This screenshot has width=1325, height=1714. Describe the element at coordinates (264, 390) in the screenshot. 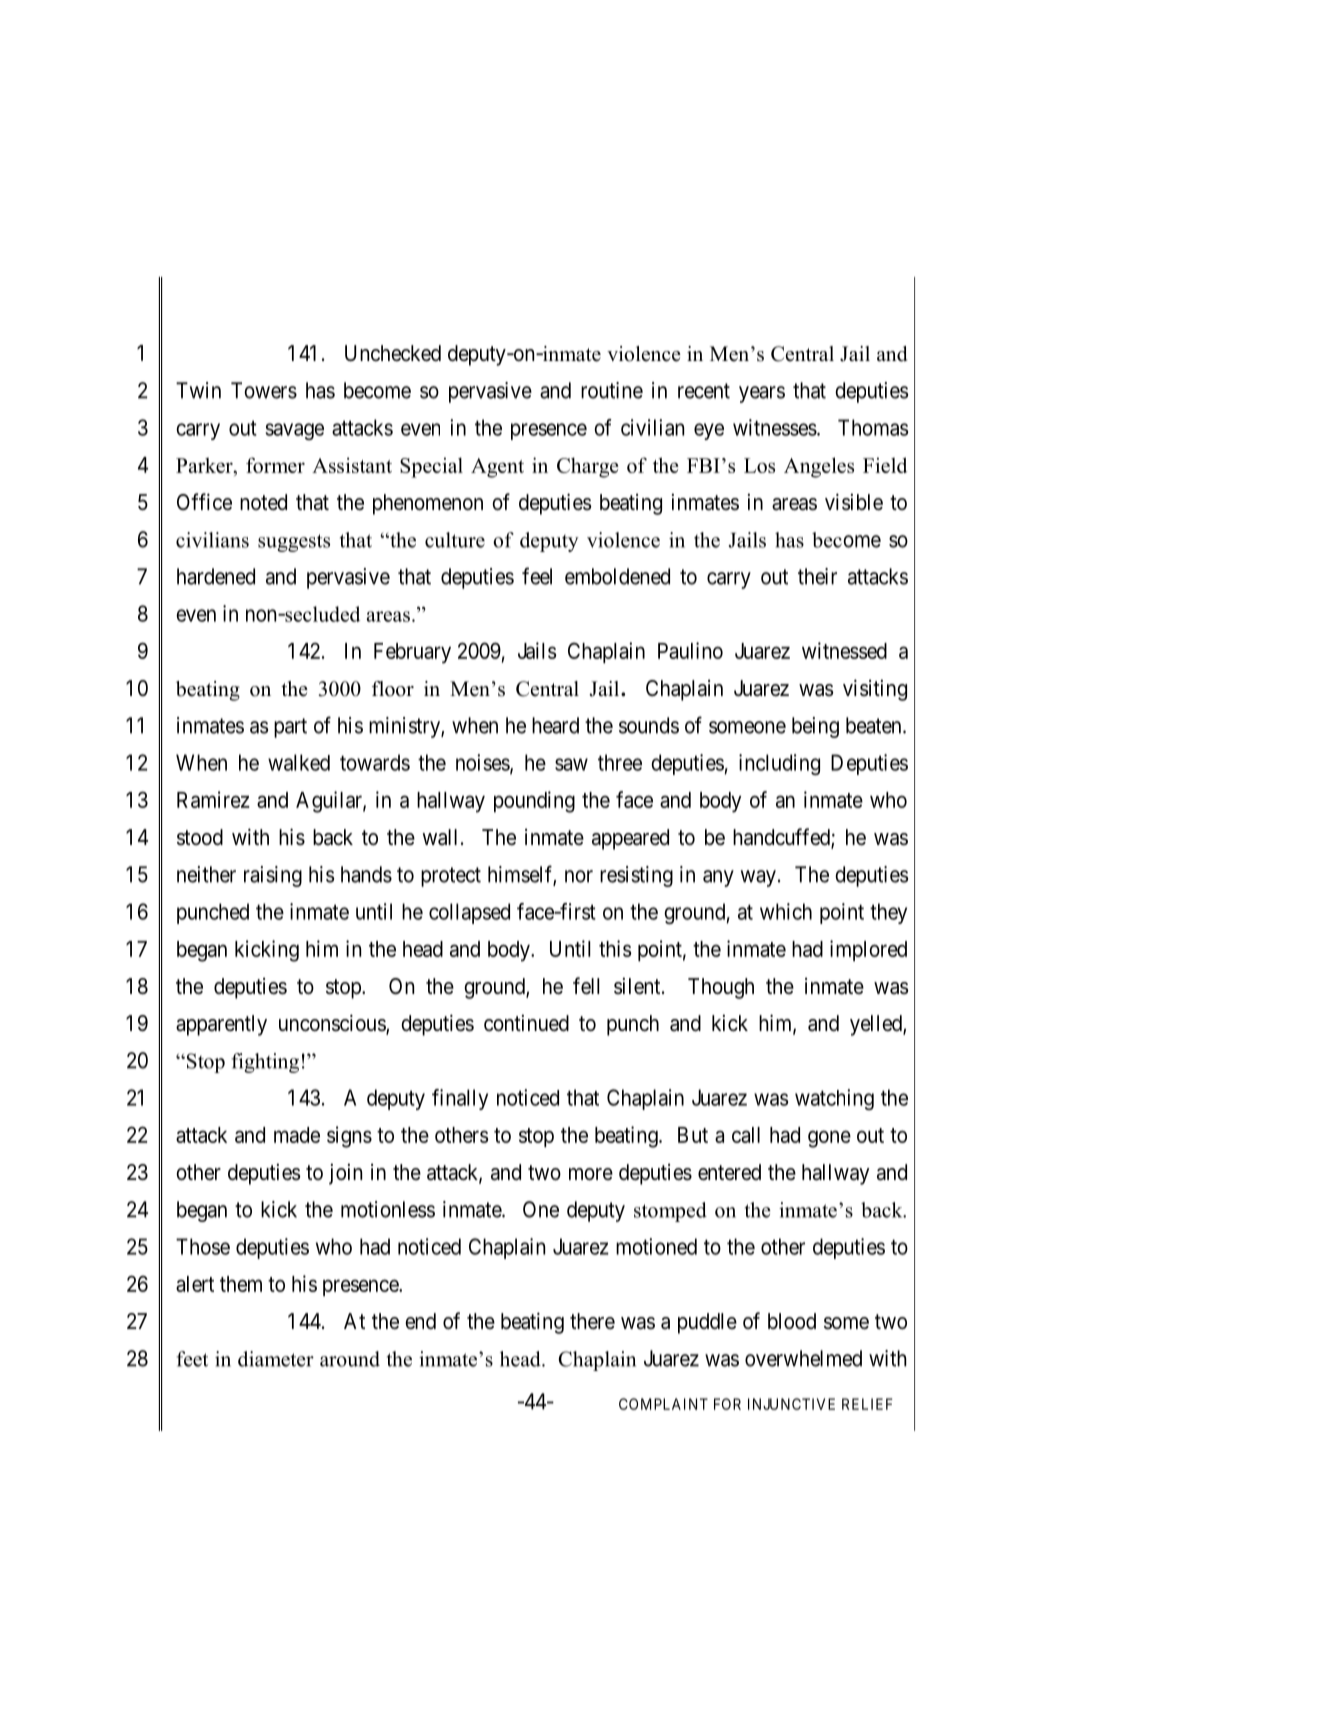

I see `Towers` at that location.
